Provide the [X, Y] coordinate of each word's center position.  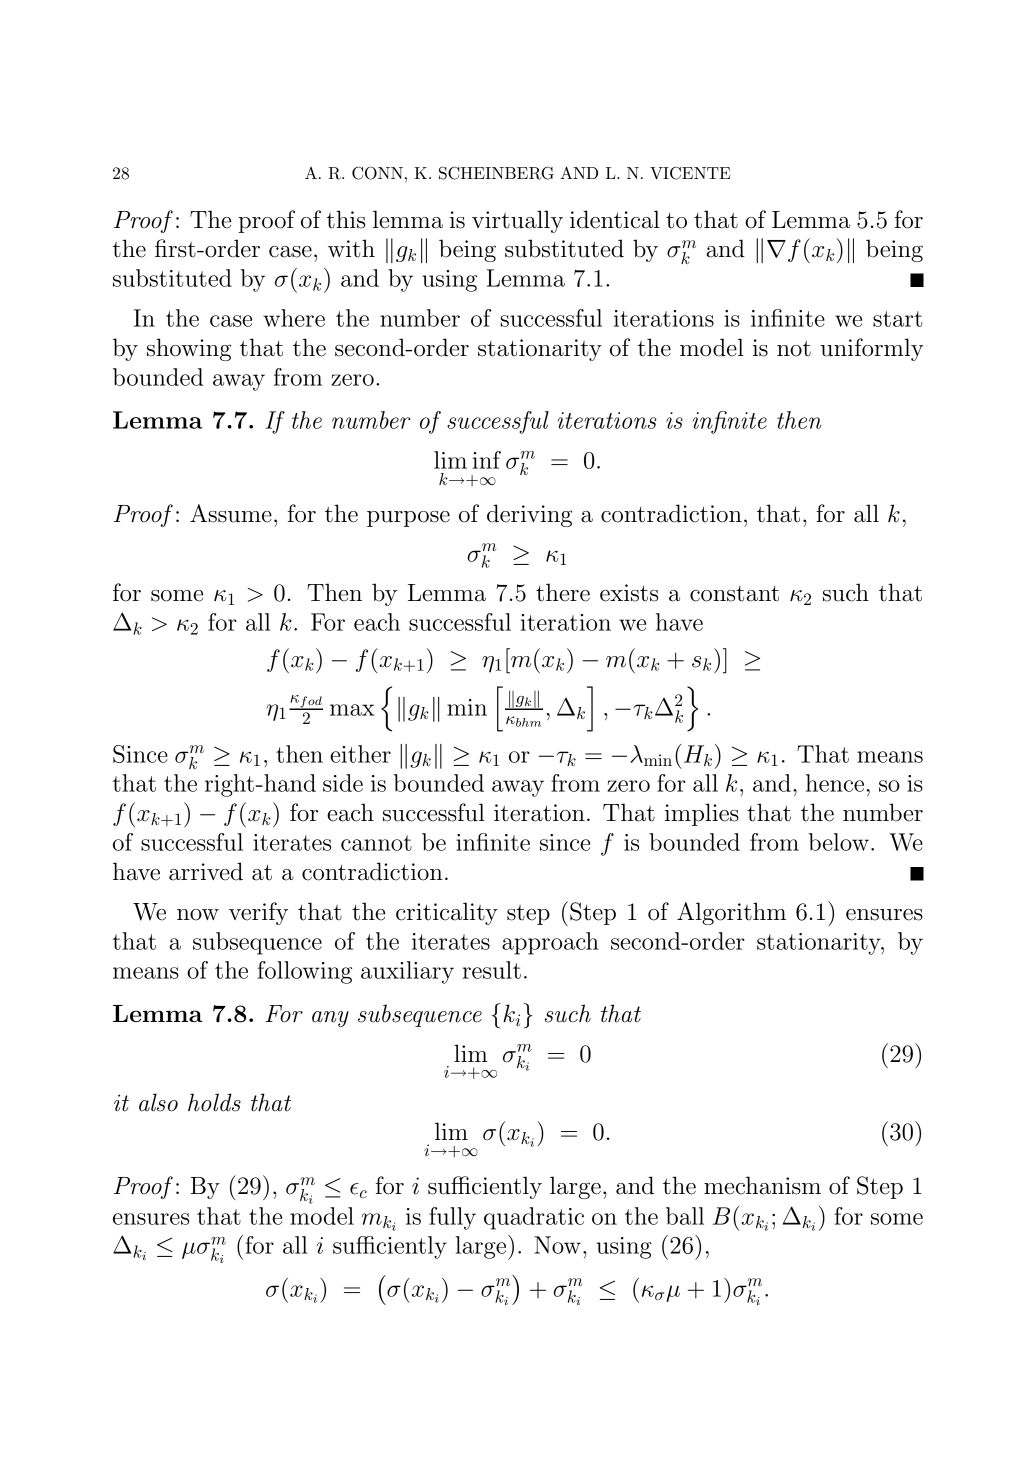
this [345, 219]
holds [214, 1102]
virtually [517, 221]
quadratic [534, 1218]
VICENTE [690, 173]
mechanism [762, 1185]
